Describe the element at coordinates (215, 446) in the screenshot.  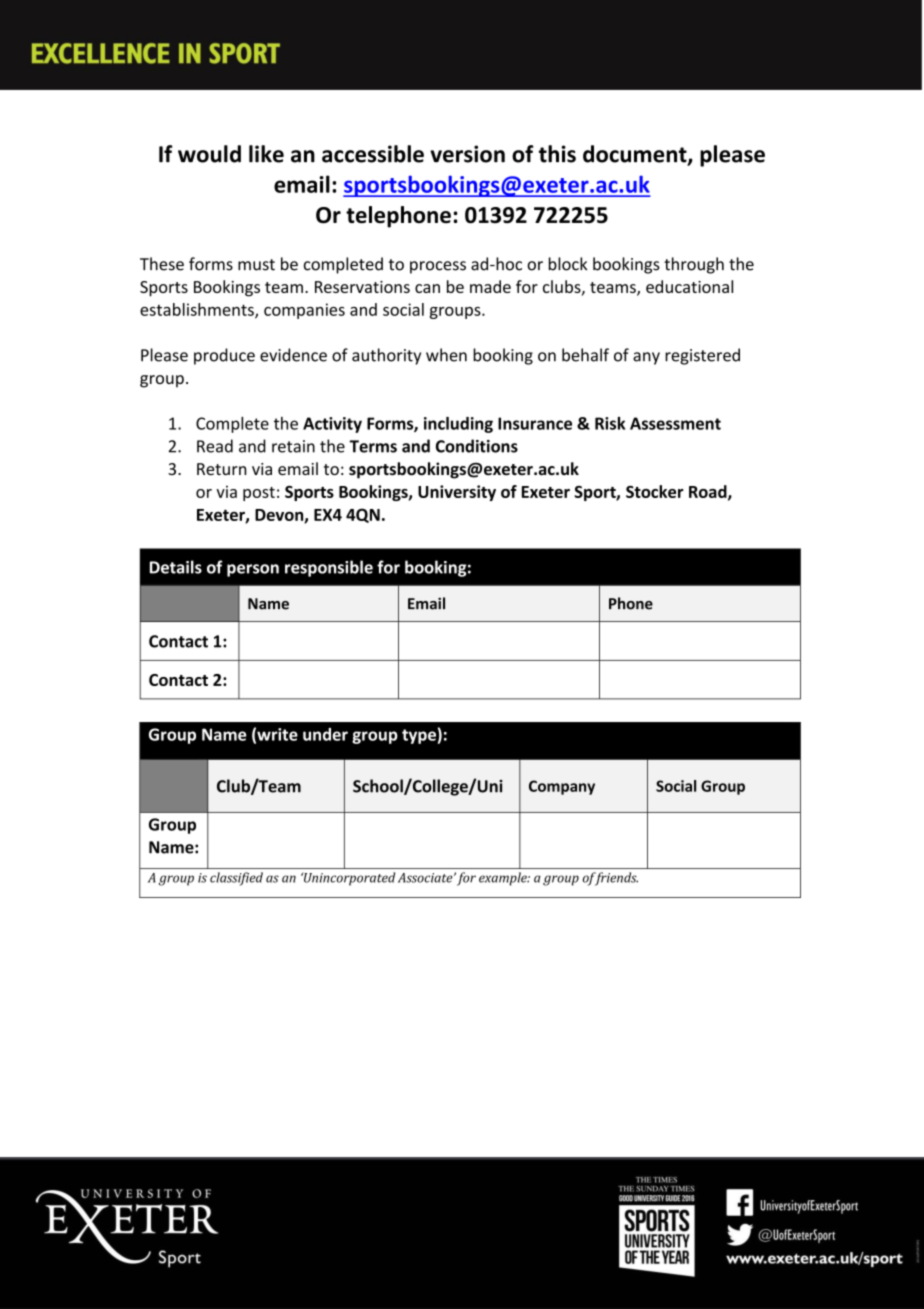
I see `Read` at that location.
